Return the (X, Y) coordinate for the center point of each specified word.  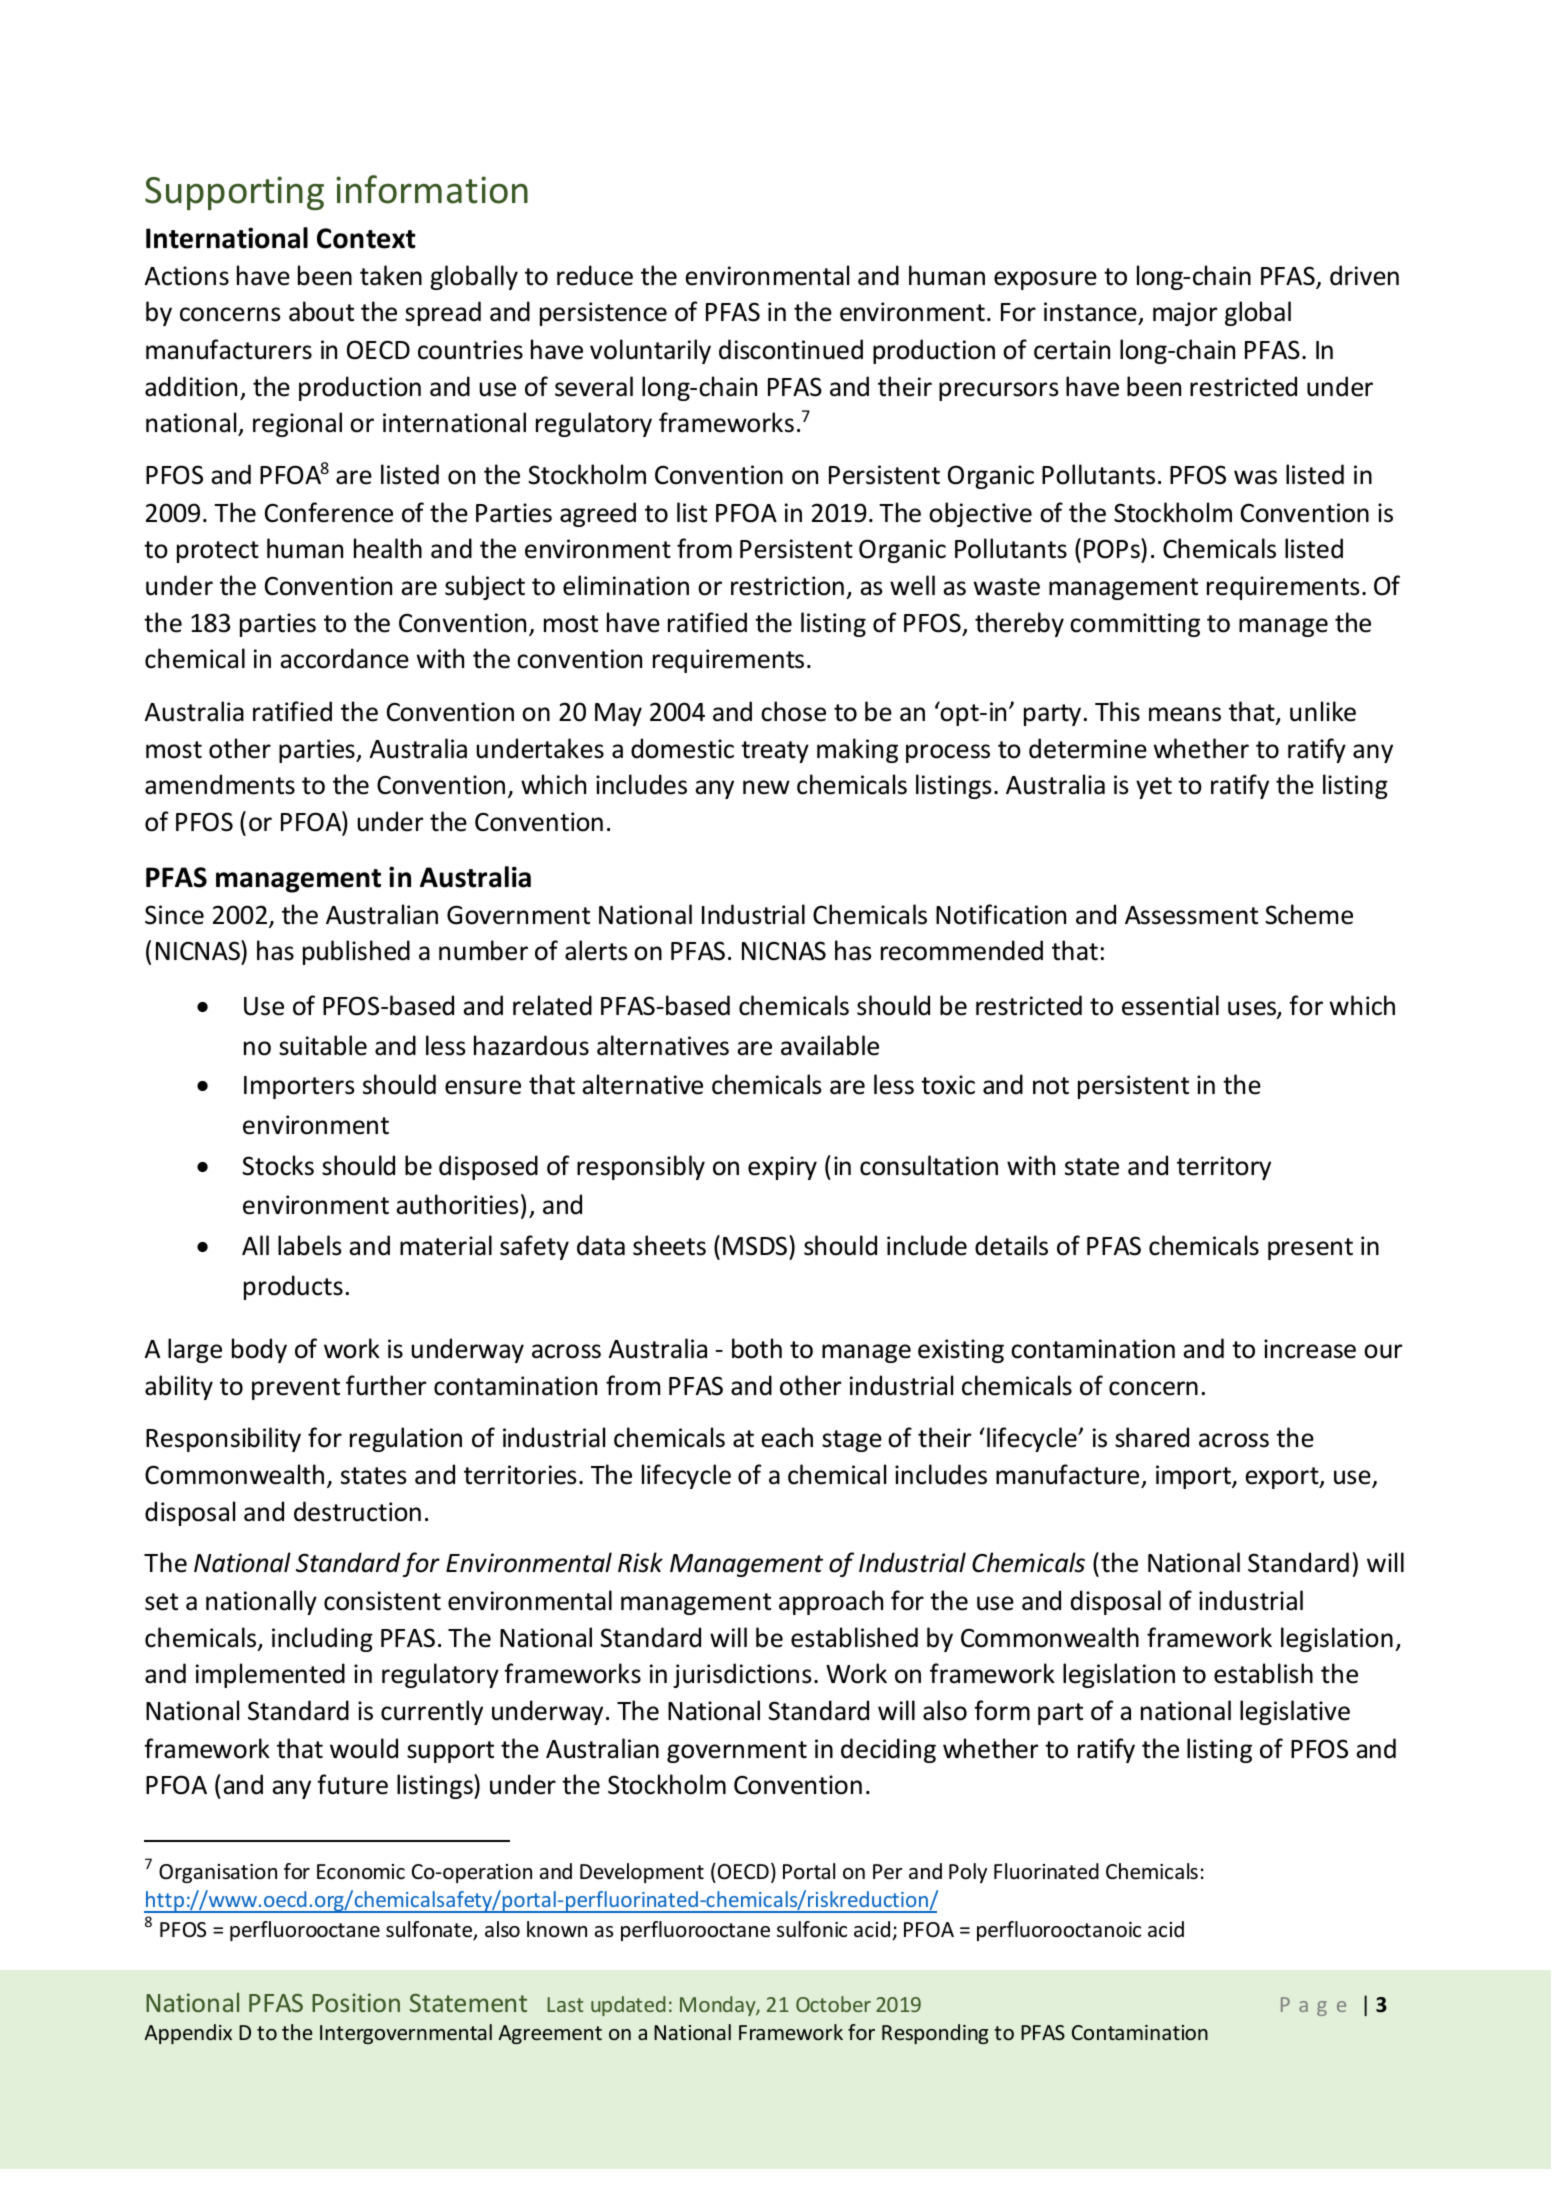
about (321, 311)
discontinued (791, 349)
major (1185, 314)
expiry (782, 1168)
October (833, 2004)
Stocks (278, 1165)
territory (1224, 1168)
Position (356, 2002)
